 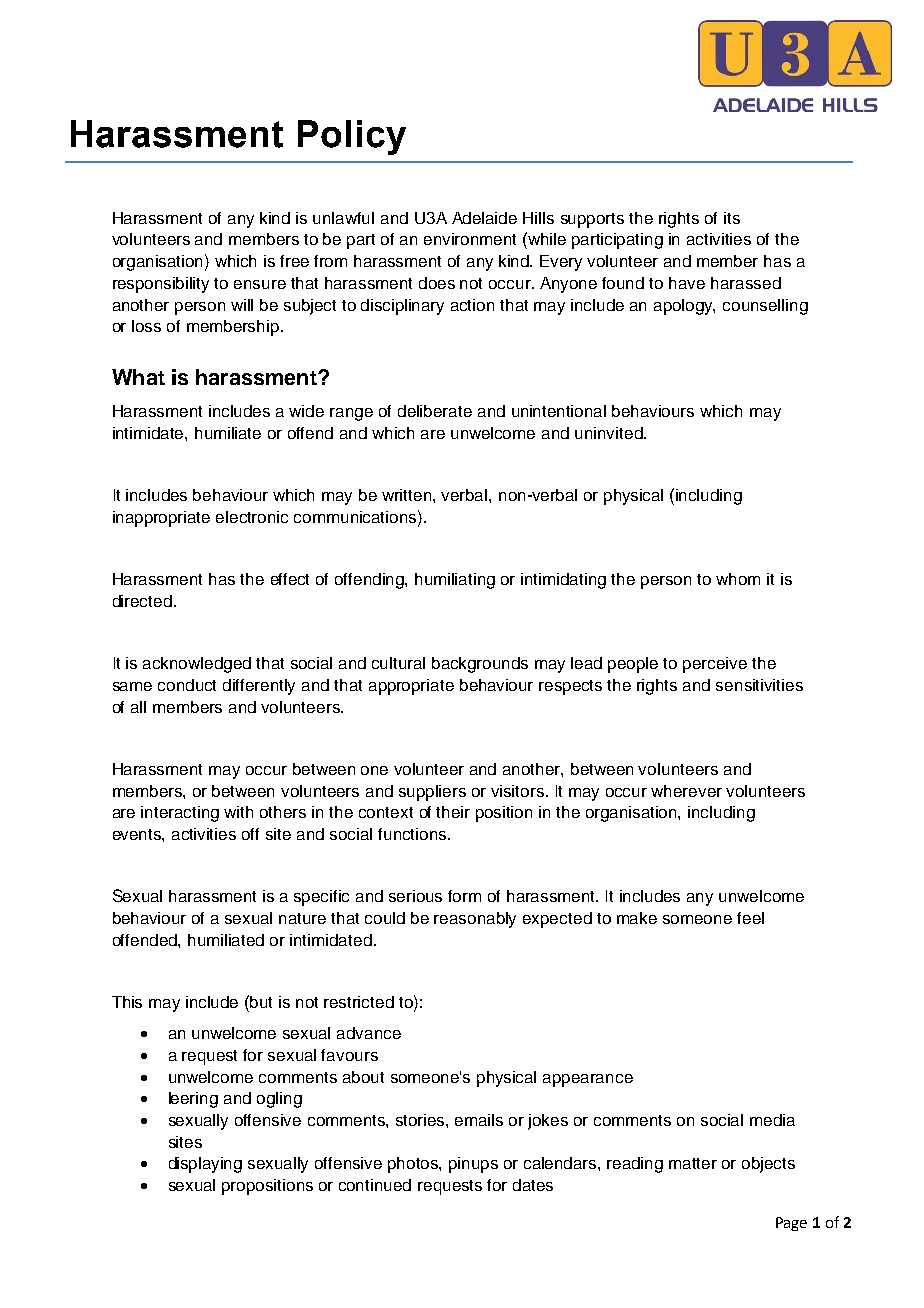 What do you see at coordinates (294, 261) in the image?
I see `free` at bounding box center [294, 261].
